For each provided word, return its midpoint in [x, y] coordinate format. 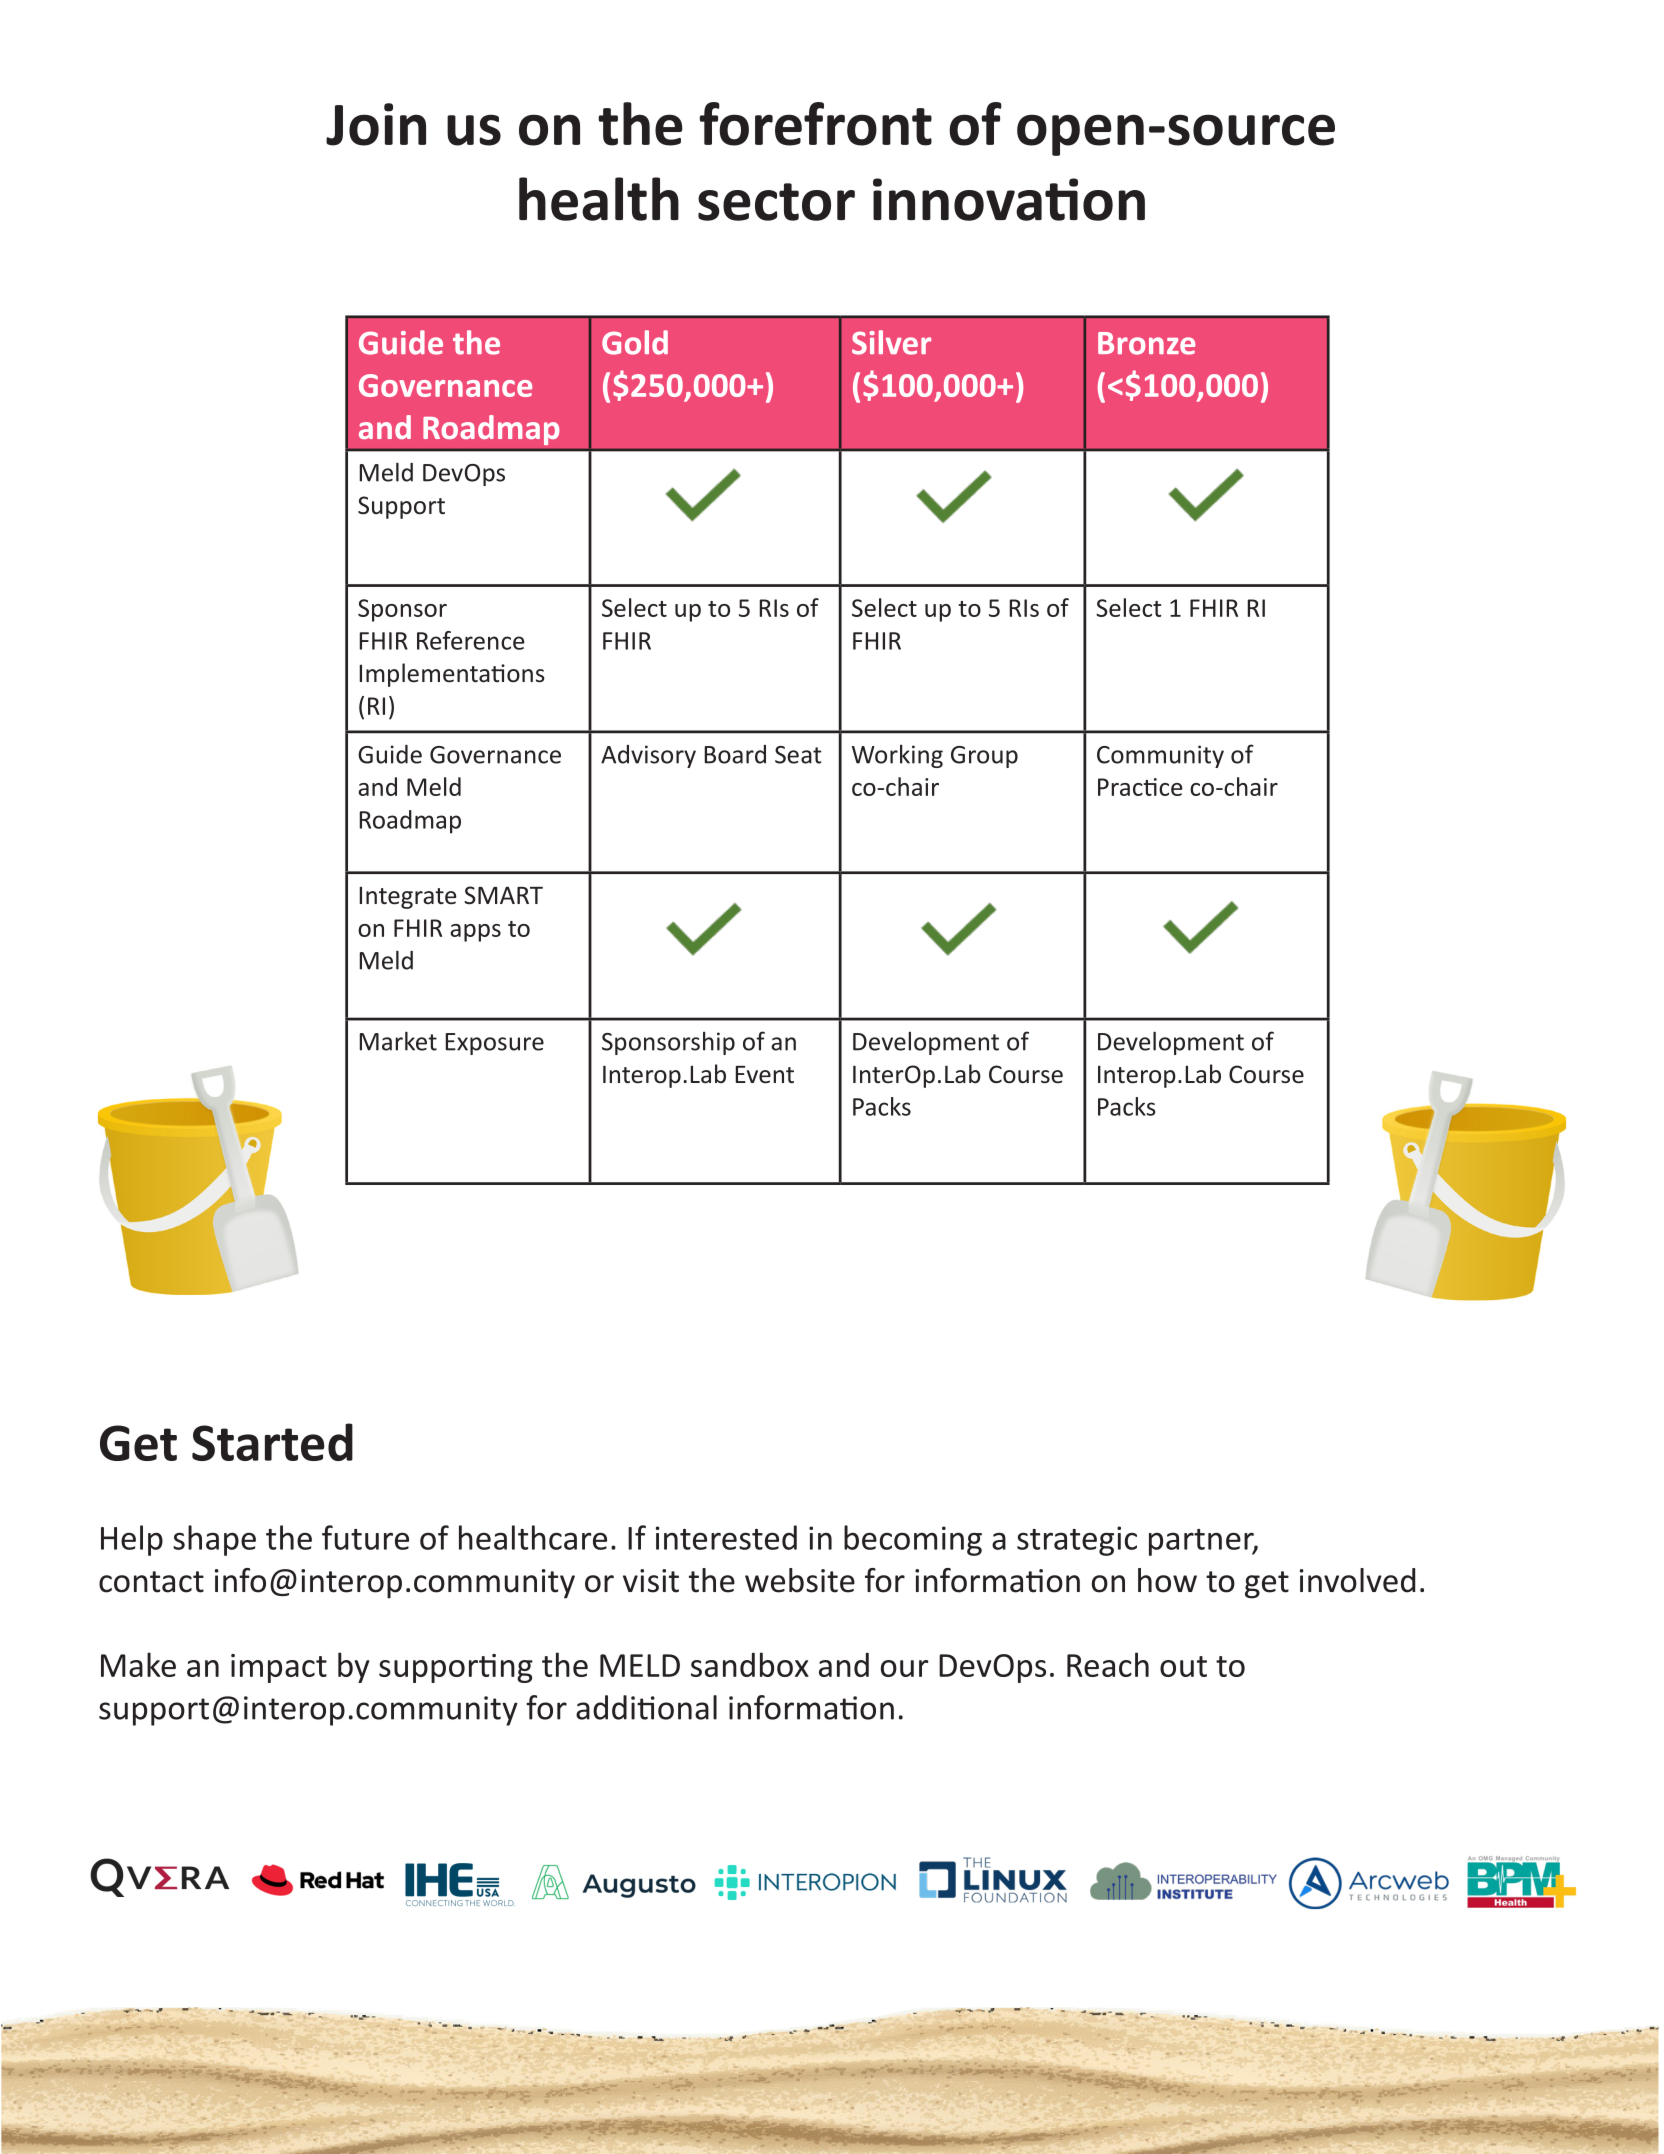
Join [376, 124]
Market [398, 1041]
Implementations [452, 675]
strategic [1077, 1541]
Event [764, 1075]
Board [735, 754]
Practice [1140, 787]
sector [776, 202]
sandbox [750, 1664]
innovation [1009, 199]
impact [279, 1668]
